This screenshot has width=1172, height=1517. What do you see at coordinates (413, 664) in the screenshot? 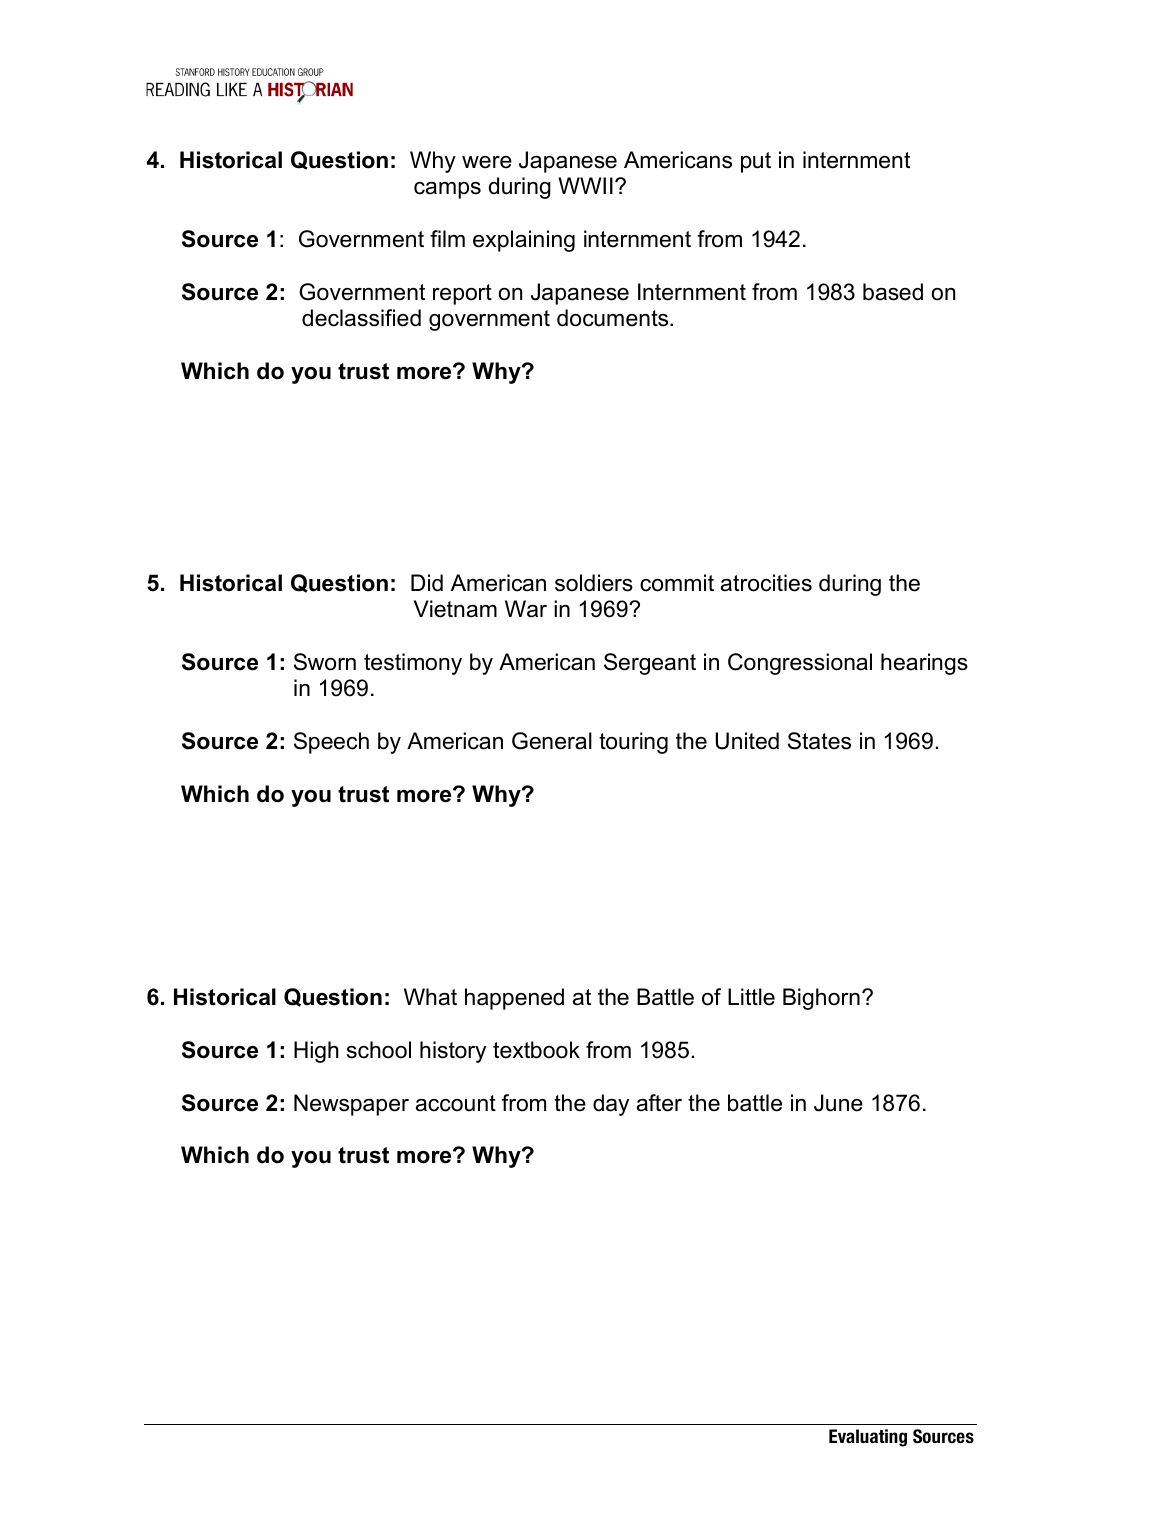
I see `testimony` at bounding box center [413, 664].
